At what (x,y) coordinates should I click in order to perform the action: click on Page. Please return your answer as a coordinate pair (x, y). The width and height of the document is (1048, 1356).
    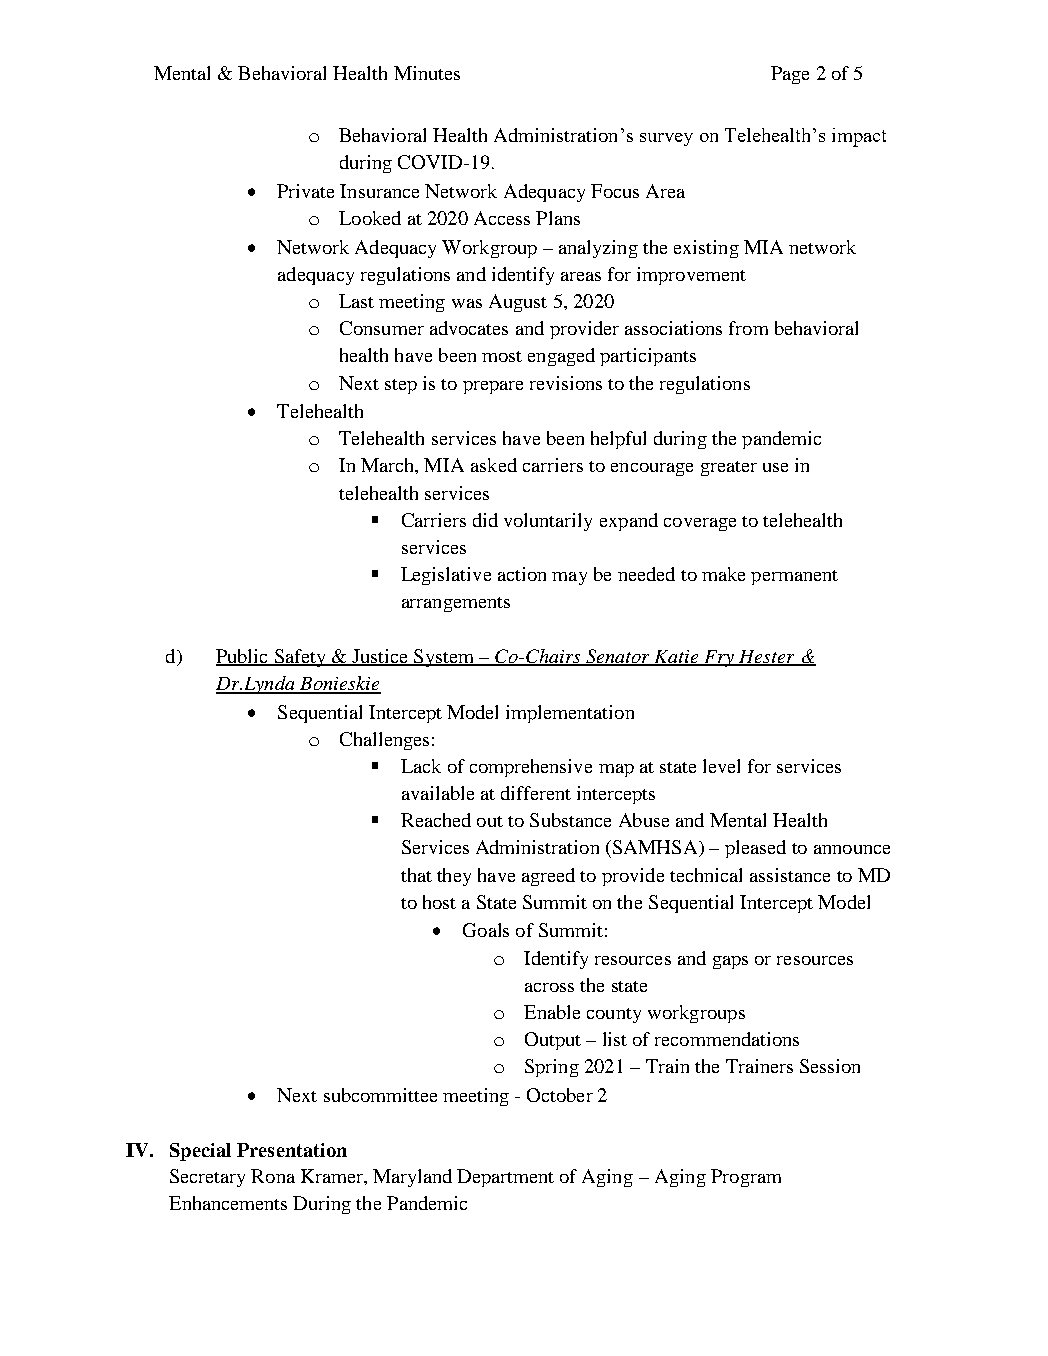
    Looking at the image, I should click on (790, 75).
